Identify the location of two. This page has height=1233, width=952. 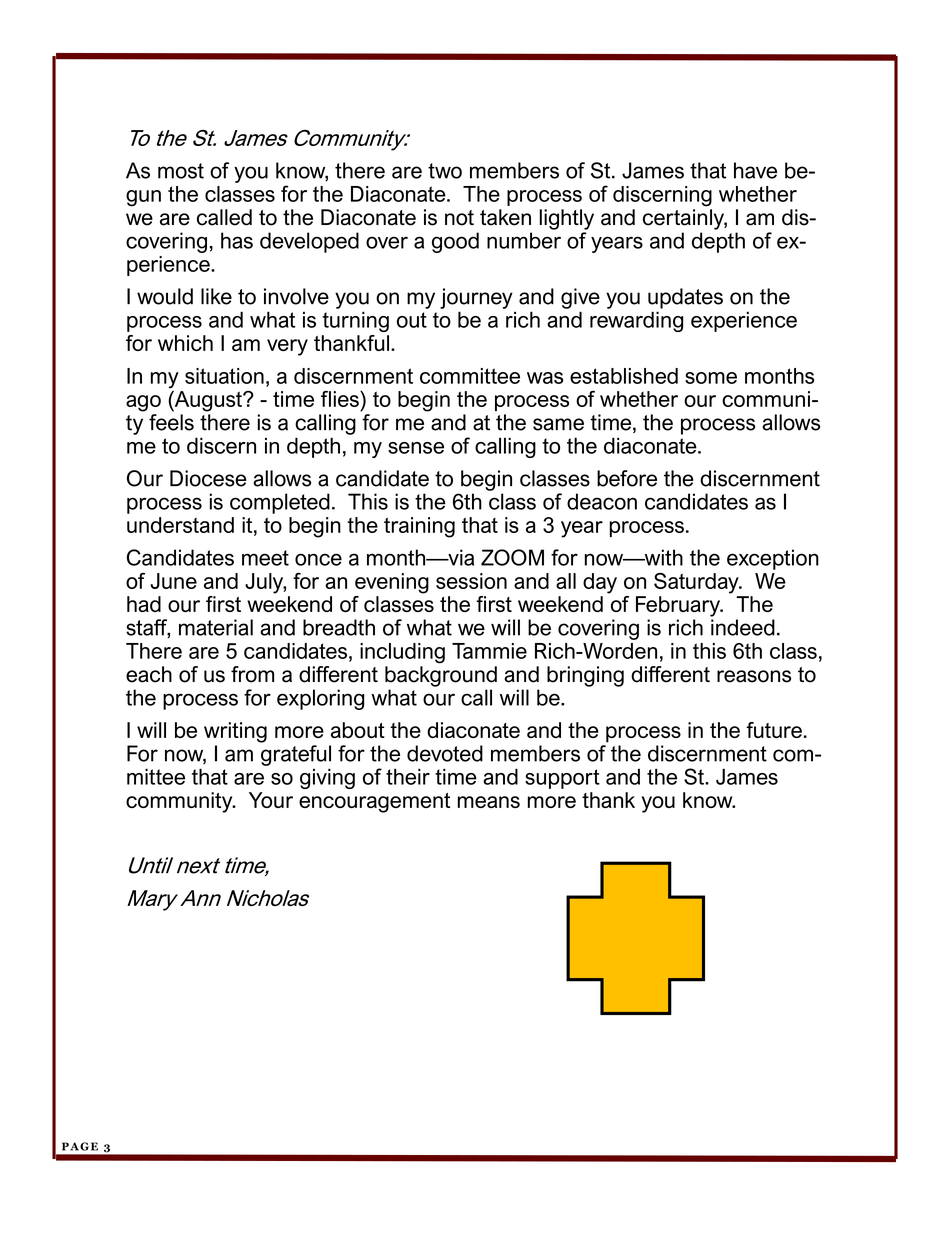
(445, 171).
